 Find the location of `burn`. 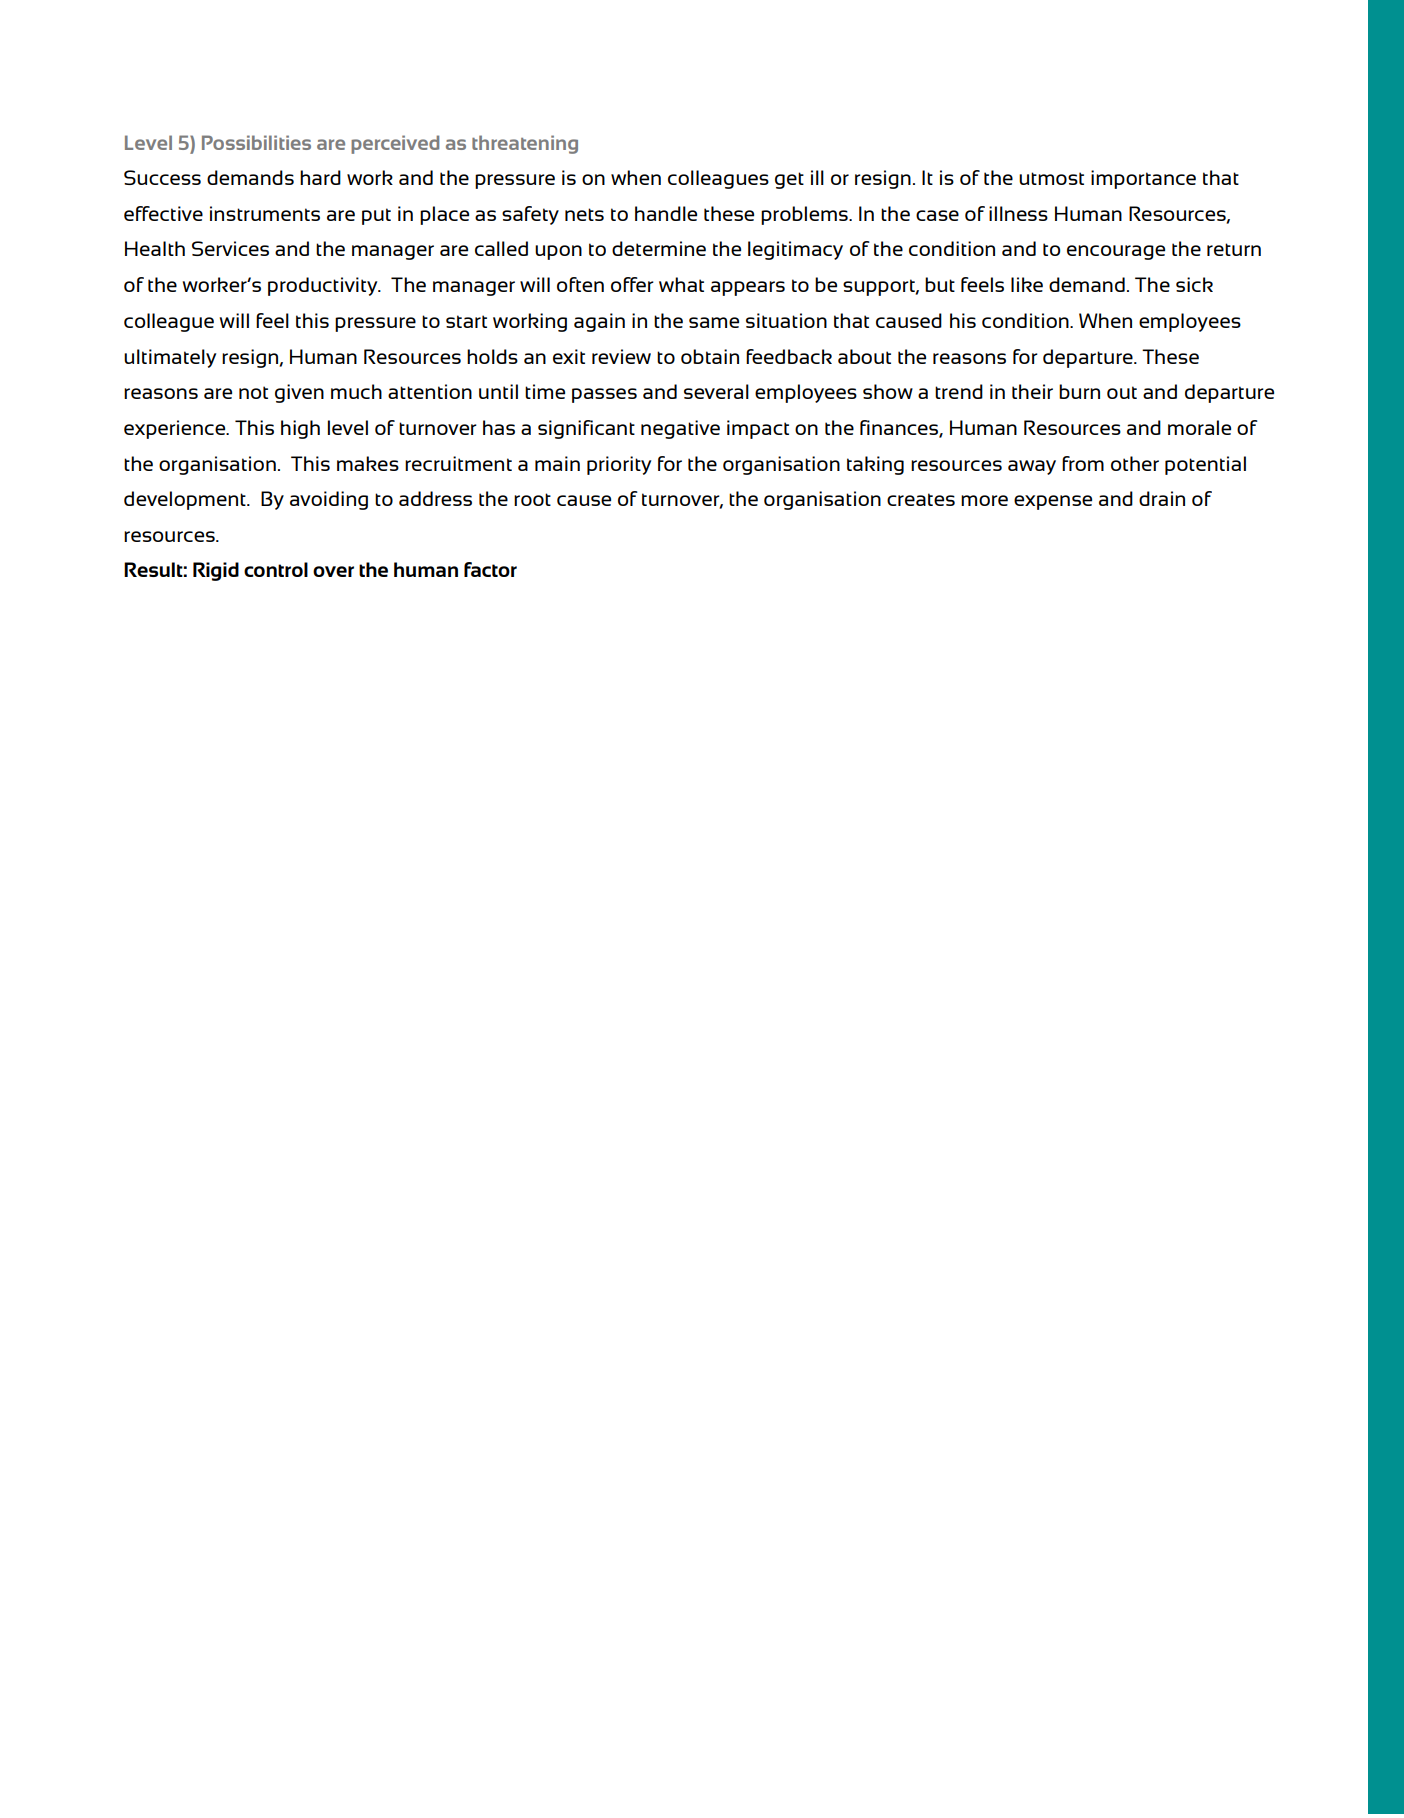

burn is located at coordinates (1079, 391).
